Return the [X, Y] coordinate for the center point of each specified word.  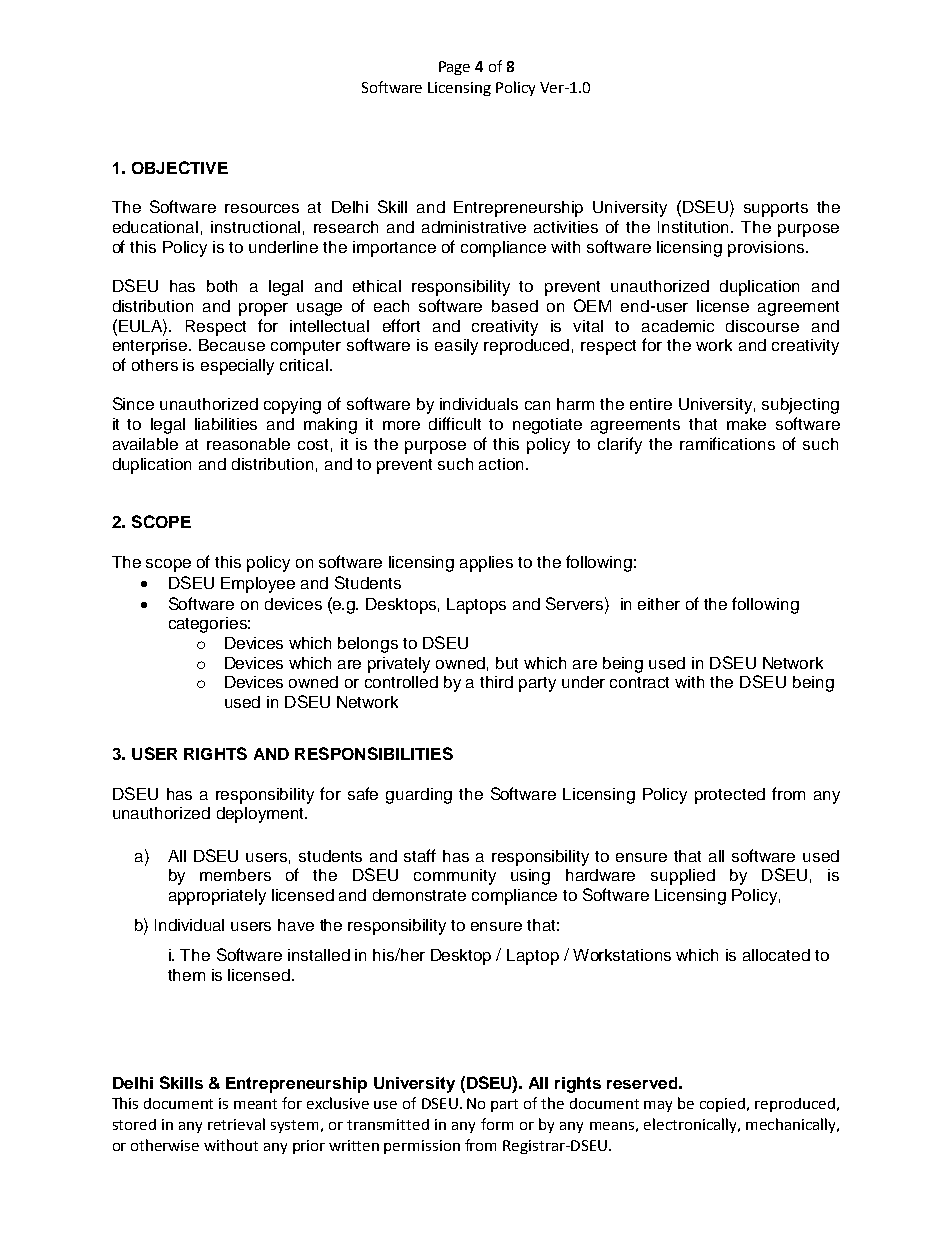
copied [724, 1105]
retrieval [236, 1124]
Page [454, 68]
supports [776, 209]
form [497, 1124]
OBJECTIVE [180, 167]
